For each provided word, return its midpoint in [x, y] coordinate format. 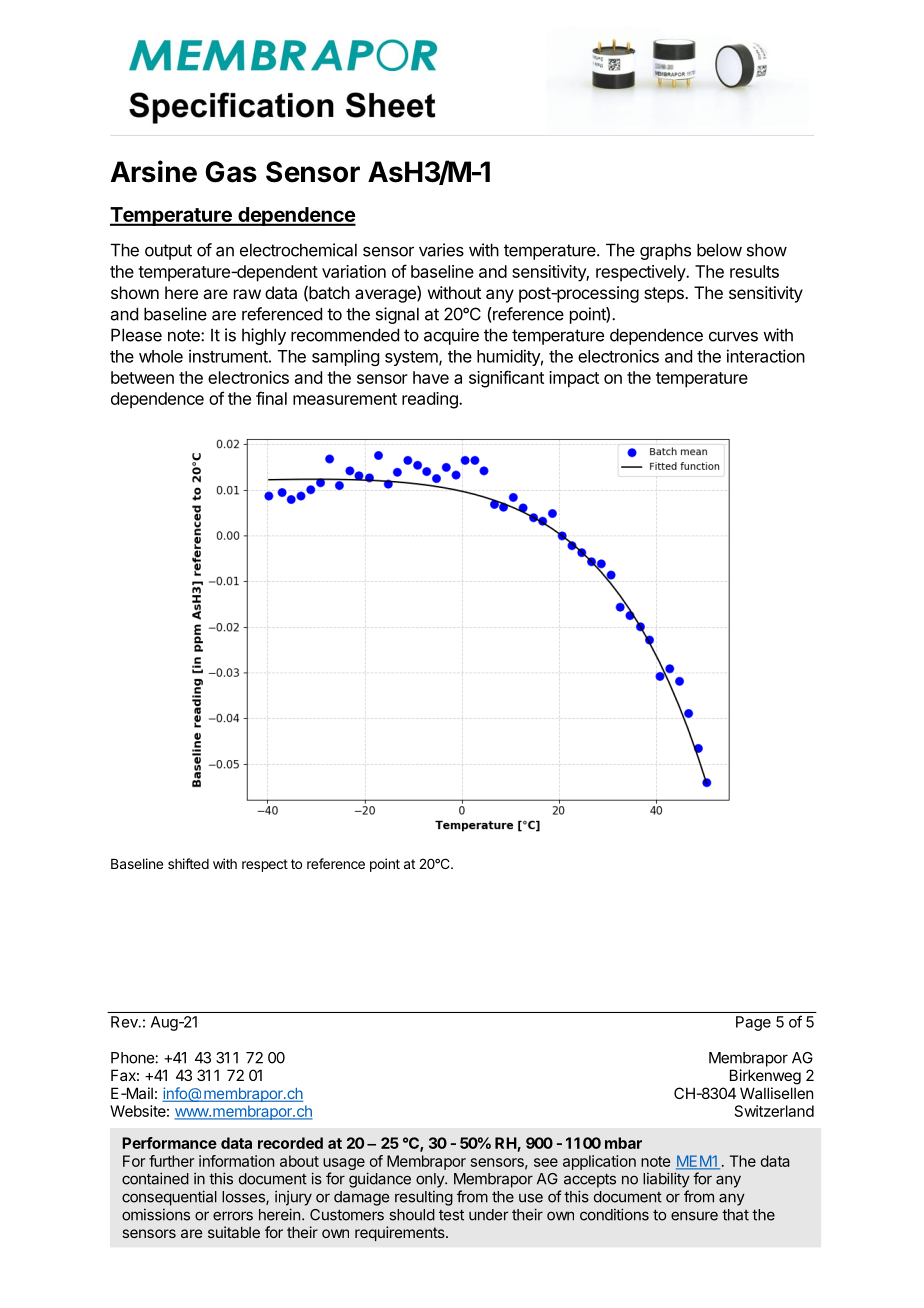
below [719, 250]
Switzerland [774, 1111]
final [271, 398]
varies [441, 250]
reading [431, 400]
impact [574, 379]
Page [753, 1023]
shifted [188, 863]
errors [233, 1216]
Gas [231, 172]
